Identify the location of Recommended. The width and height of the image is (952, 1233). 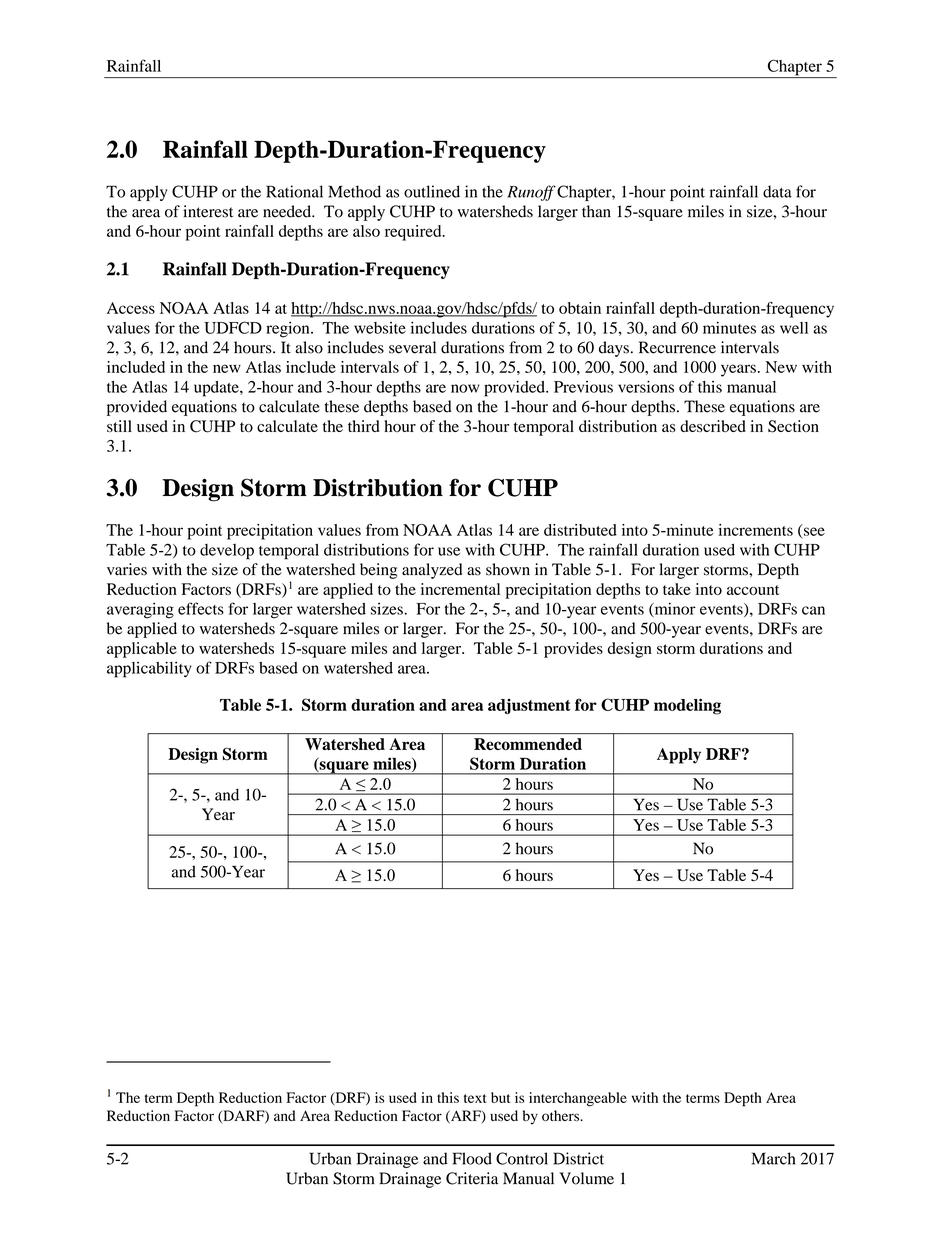
(528, 744).
